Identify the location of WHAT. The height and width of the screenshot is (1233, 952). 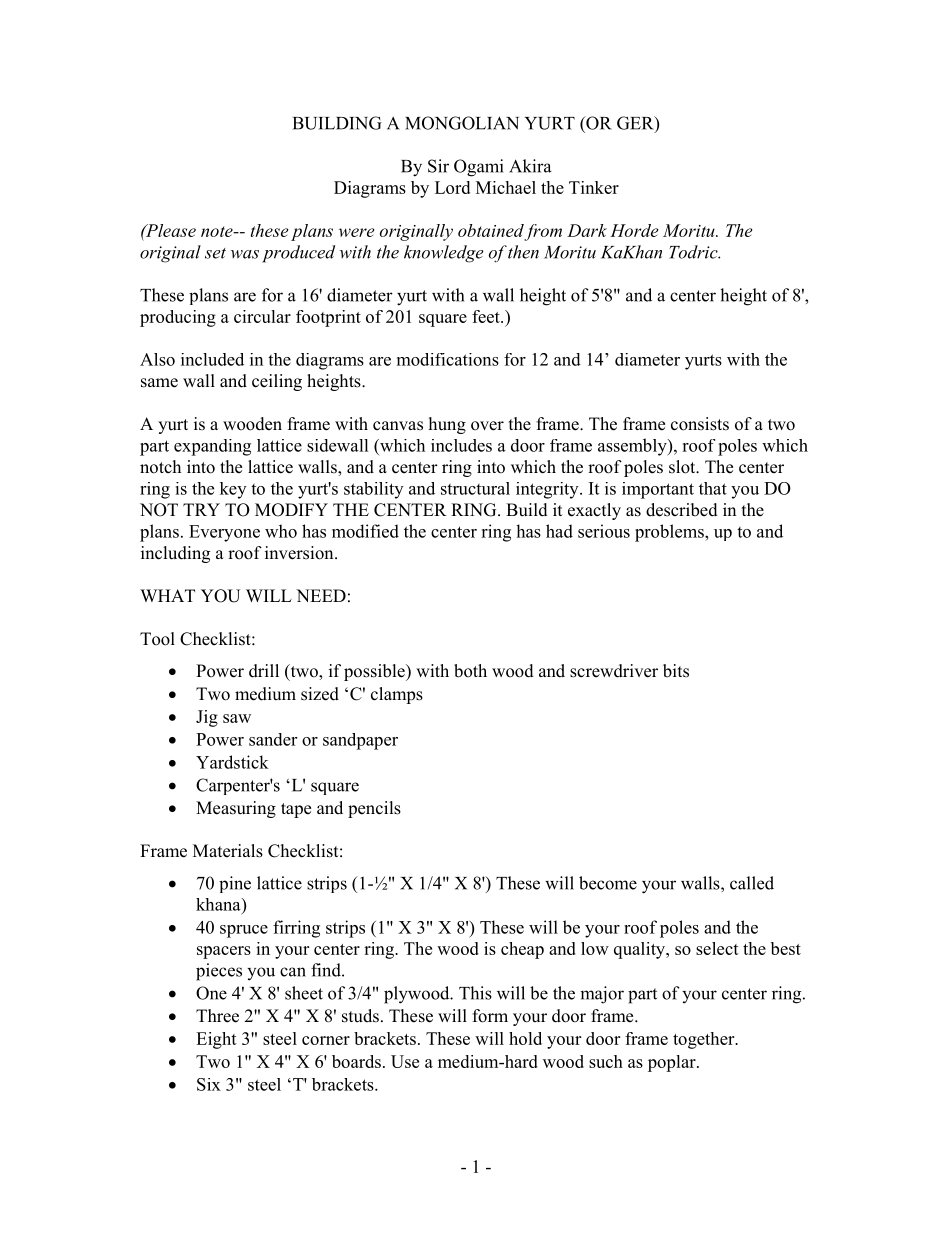
(167, 595).
